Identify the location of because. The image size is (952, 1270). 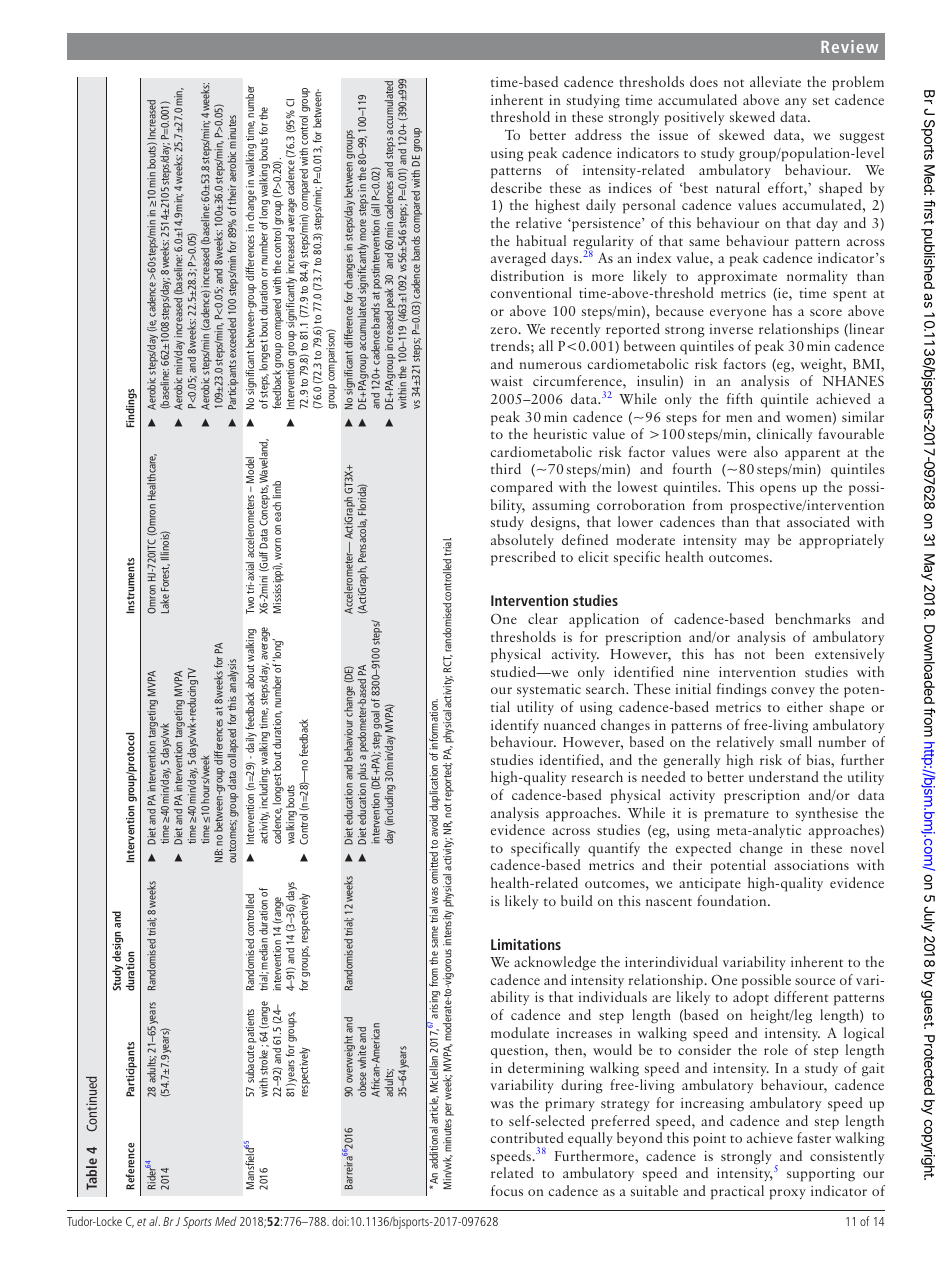
(680, 310).
